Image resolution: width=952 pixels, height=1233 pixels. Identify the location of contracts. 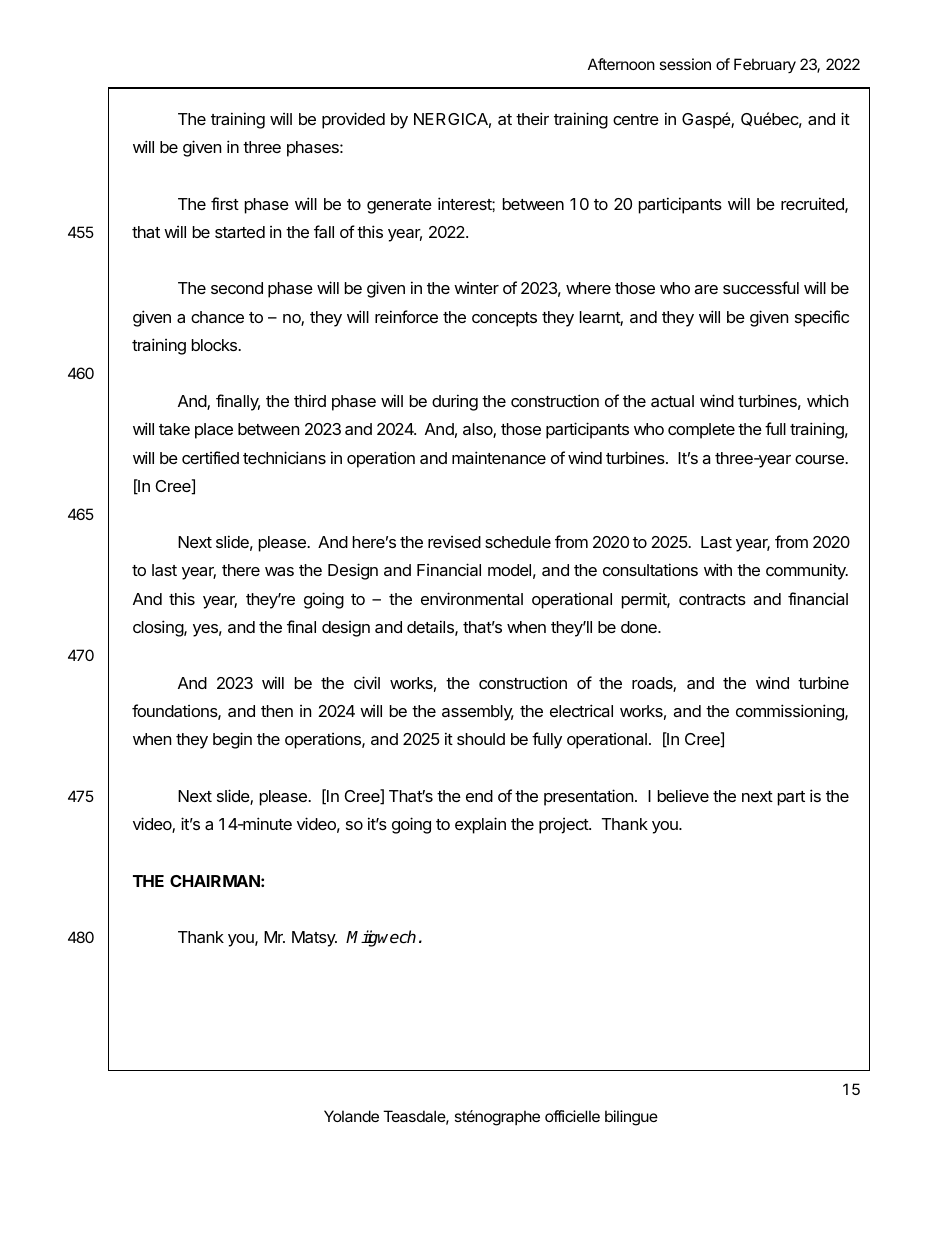
(712, 599).
